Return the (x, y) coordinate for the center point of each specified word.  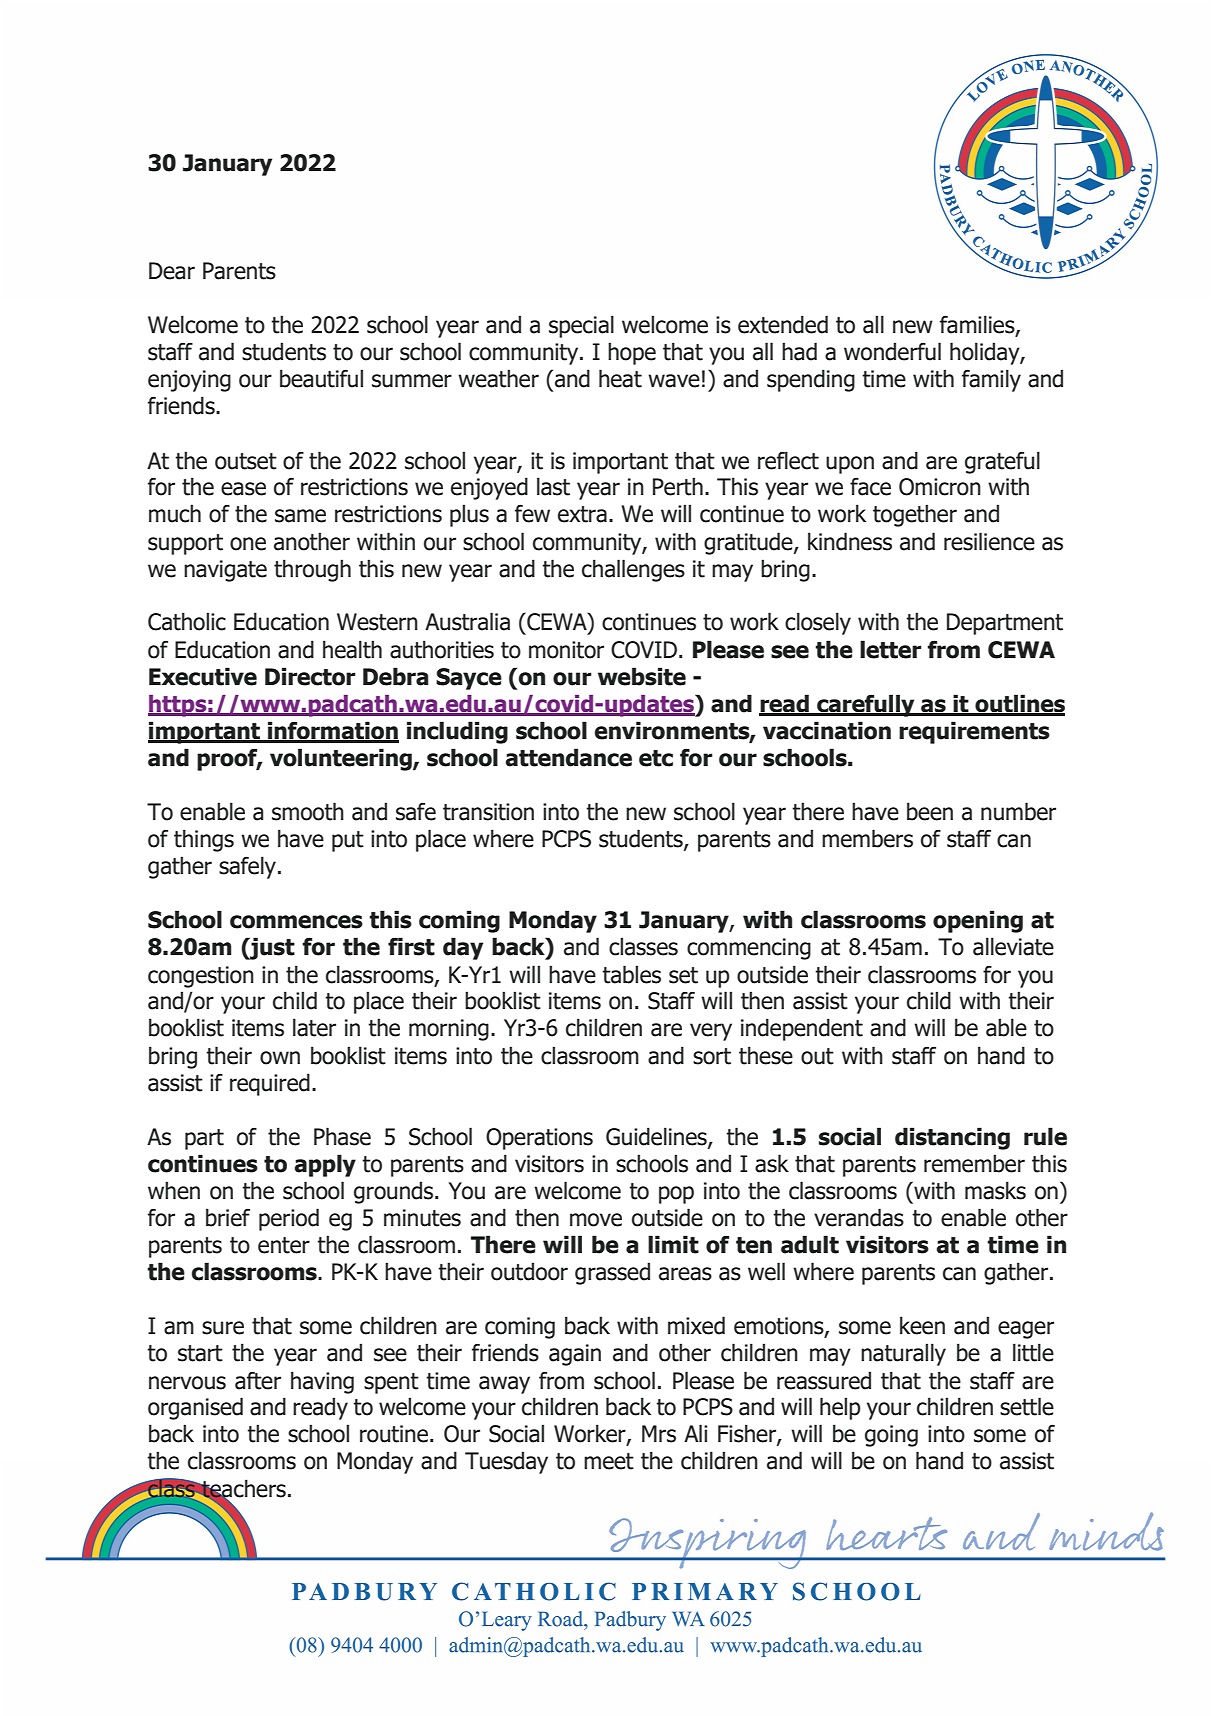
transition (488, 812)
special (581, 326)
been (930, 811)
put (348, 841)
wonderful (892, 351)
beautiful (321, 378)
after (258, 1380)
